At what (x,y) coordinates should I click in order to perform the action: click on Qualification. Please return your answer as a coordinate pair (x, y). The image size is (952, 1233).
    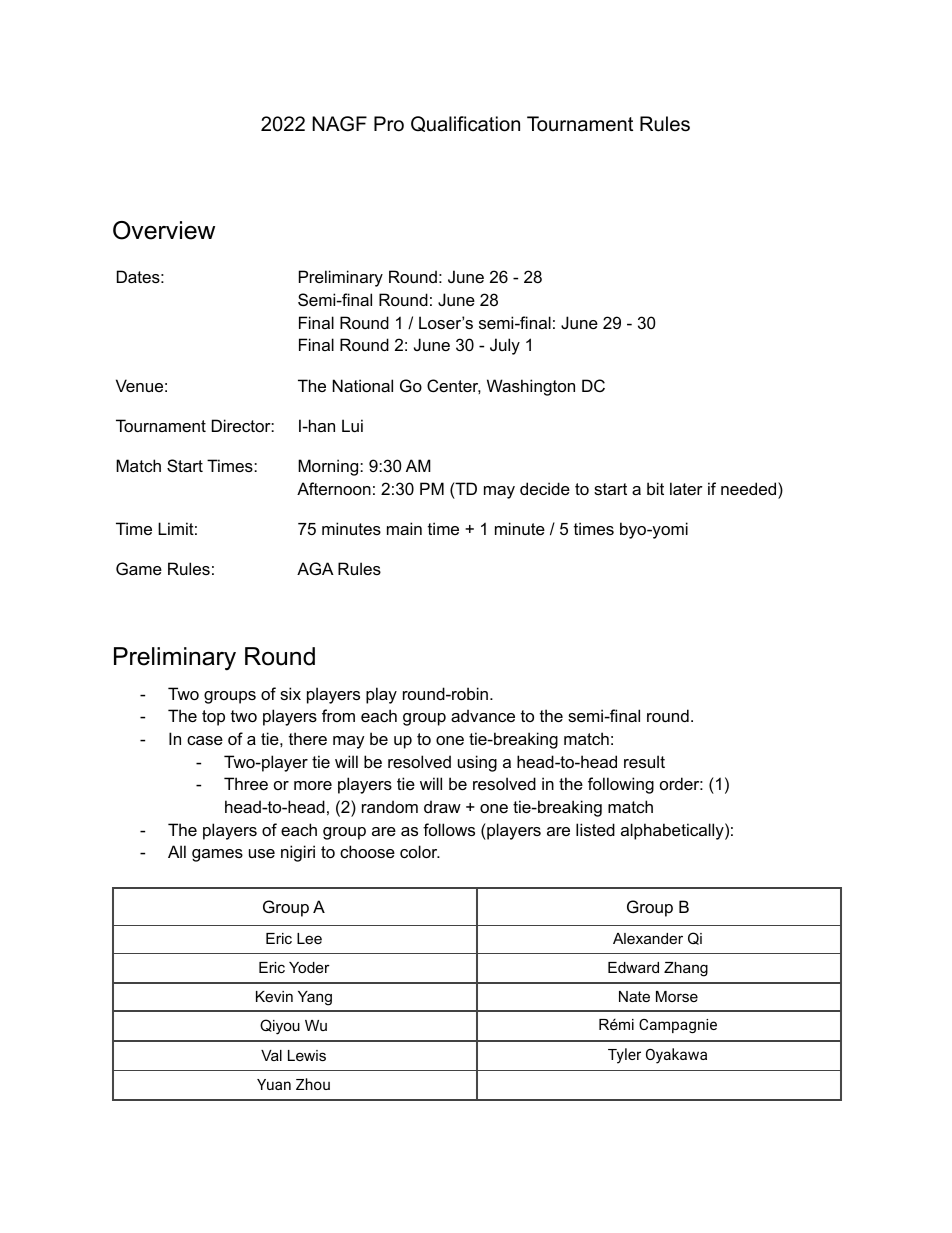
    Looking at the image, I should click on (465, 124).
